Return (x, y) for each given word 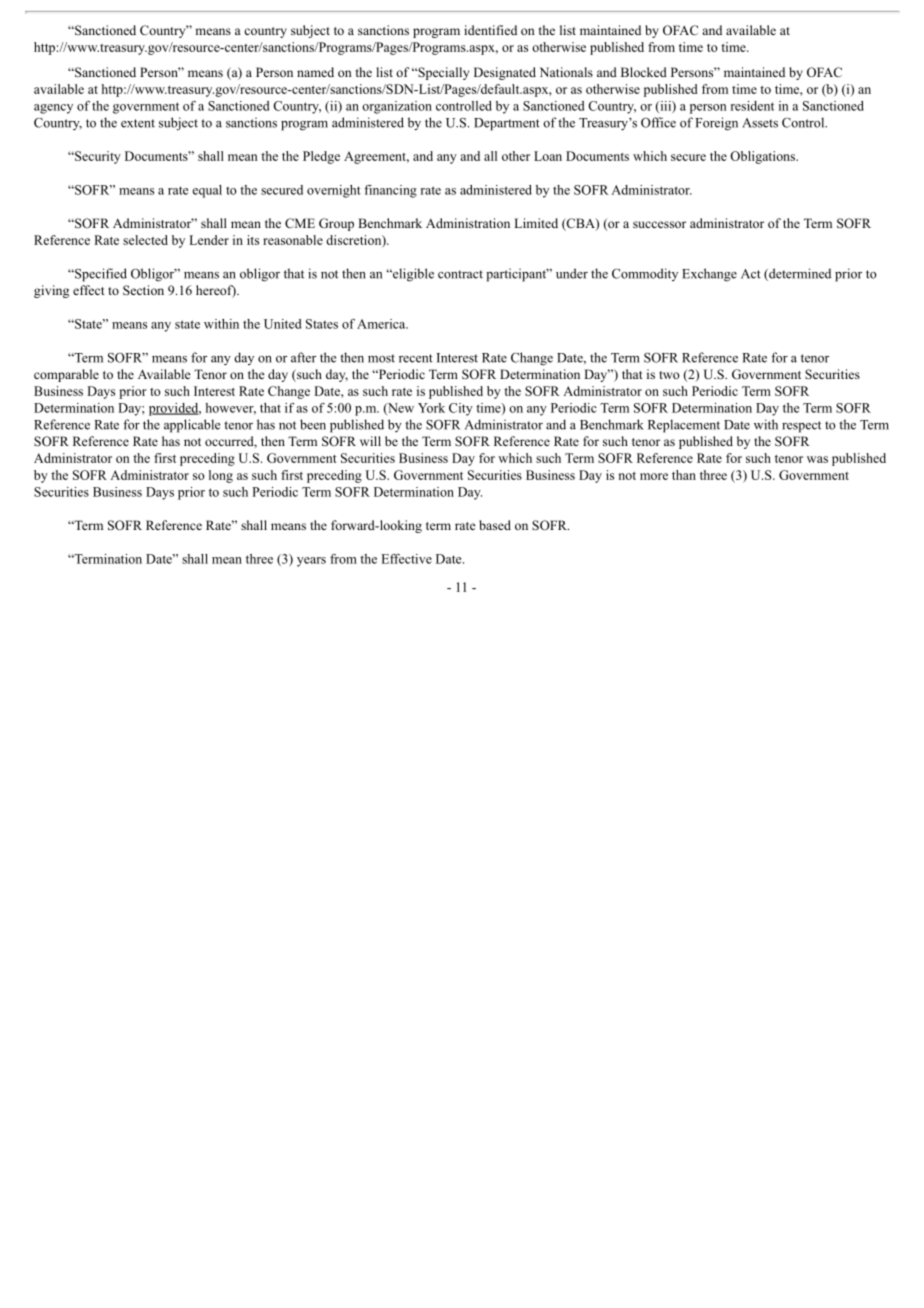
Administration (468, 223)
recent (416, 358)
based (495, 525)
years (311, 562)
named (315, 72)
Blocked (644, 72)
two (669, 375)
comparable (66, 375)
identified (490, 30)
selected (145, 240)
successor (659, 224)
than (684, 475)
